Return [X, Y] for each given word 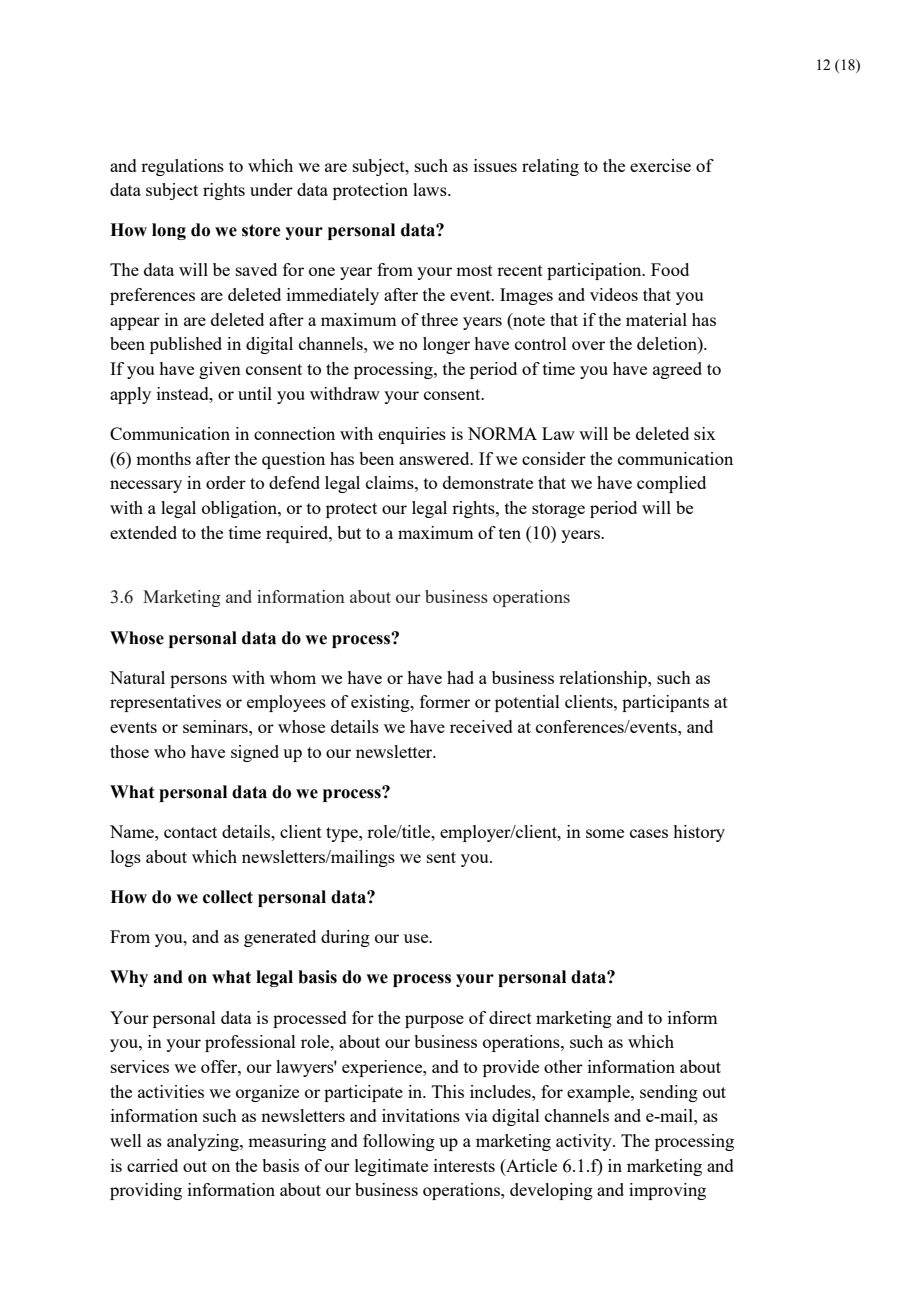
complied [671, 484]
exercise [660, 165]
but [349, 532]
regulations [182, 167]
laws [431, 189]
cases [649, 833]
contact [190, 832]
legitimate [391, 1167]
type [343, 834]
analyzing [204, 1142]
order [226, 482]
